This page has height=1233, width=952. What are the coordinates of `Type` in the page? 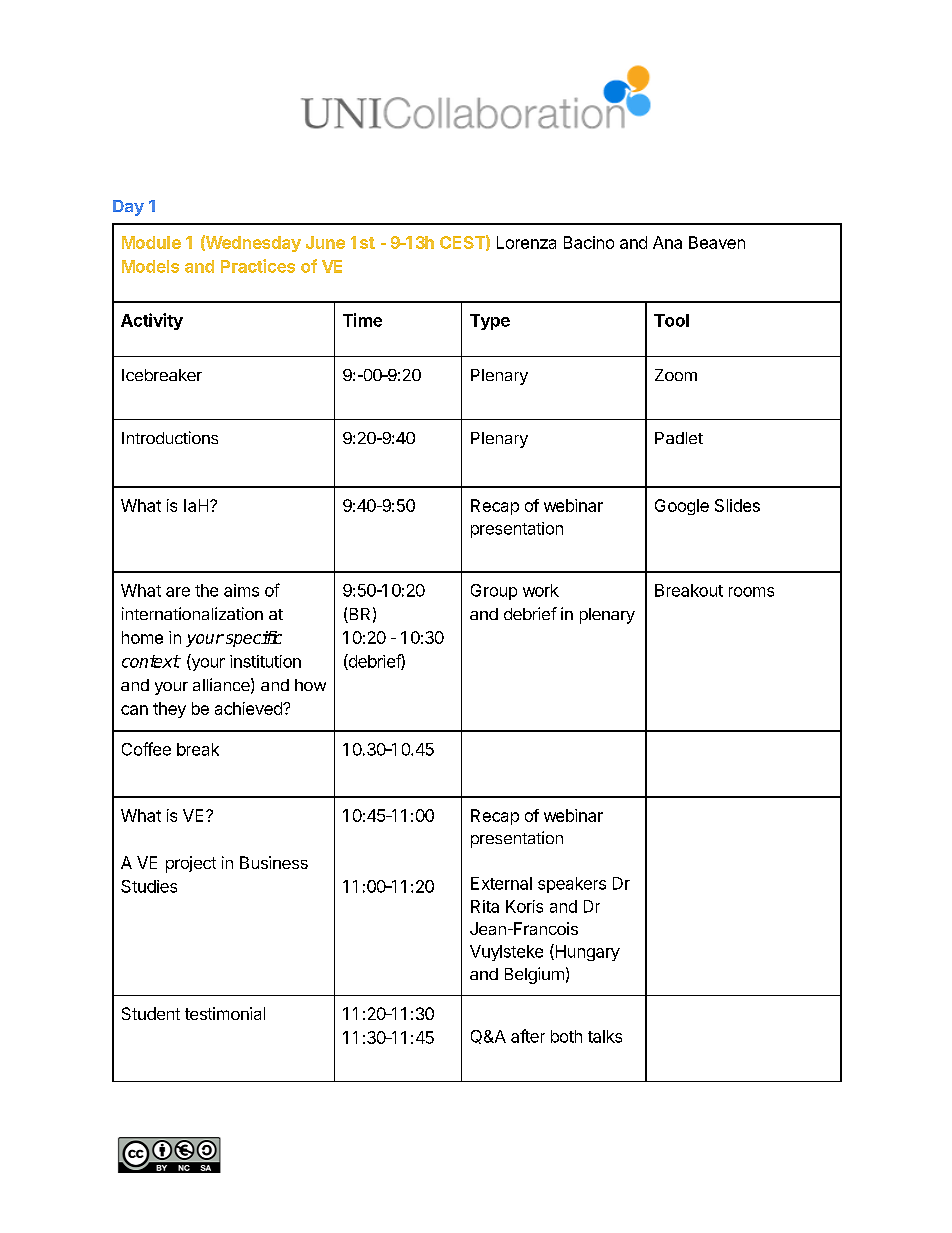 It's located at (490, 322).
